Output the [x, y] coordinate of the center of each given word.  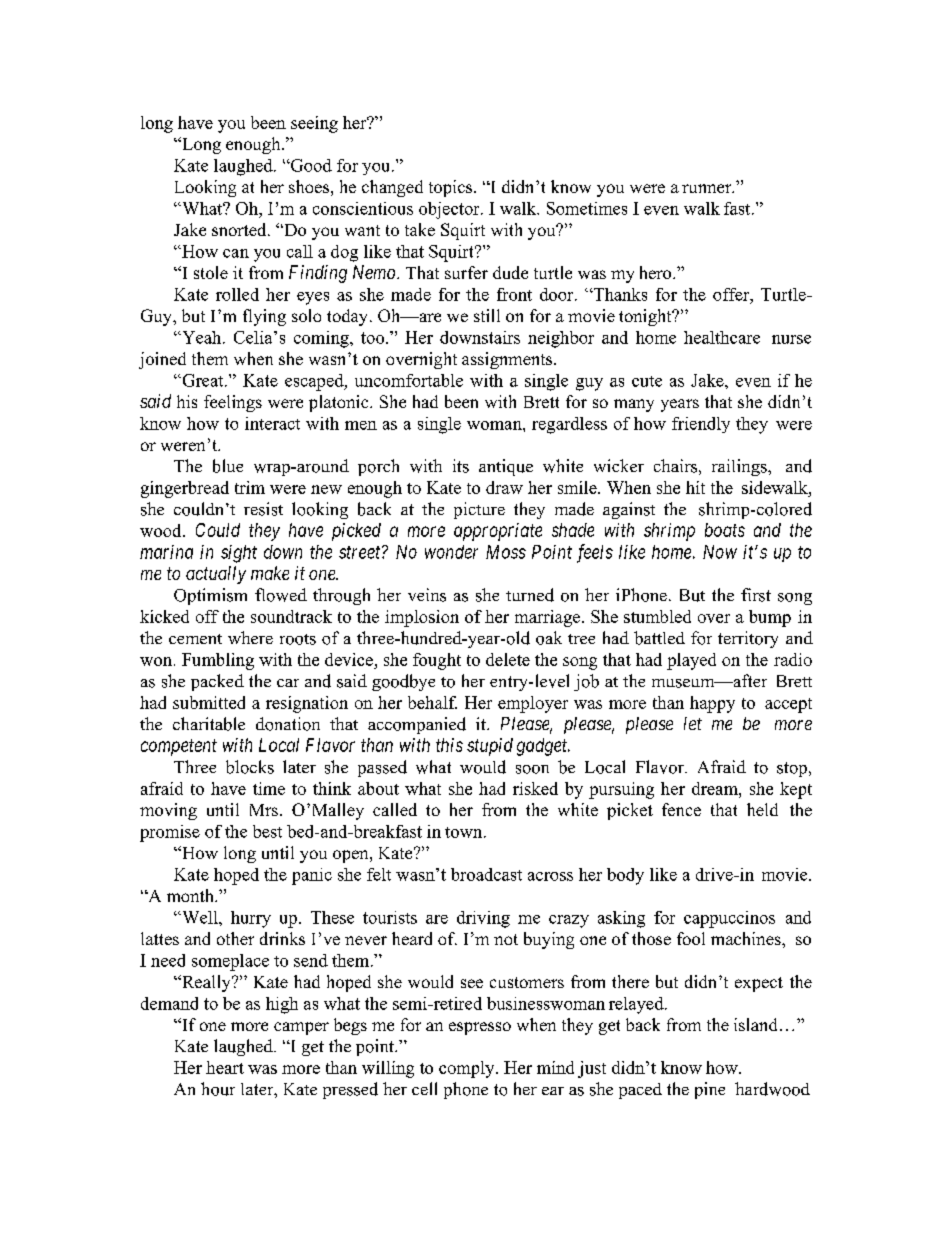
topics [452, 188]
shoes [309, 186]
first [756, 595]
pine [710, 1090]
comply [468, 1069]
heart [225, 1067]
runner [708, 188]
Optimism [210, 596]
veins [427, 595]
